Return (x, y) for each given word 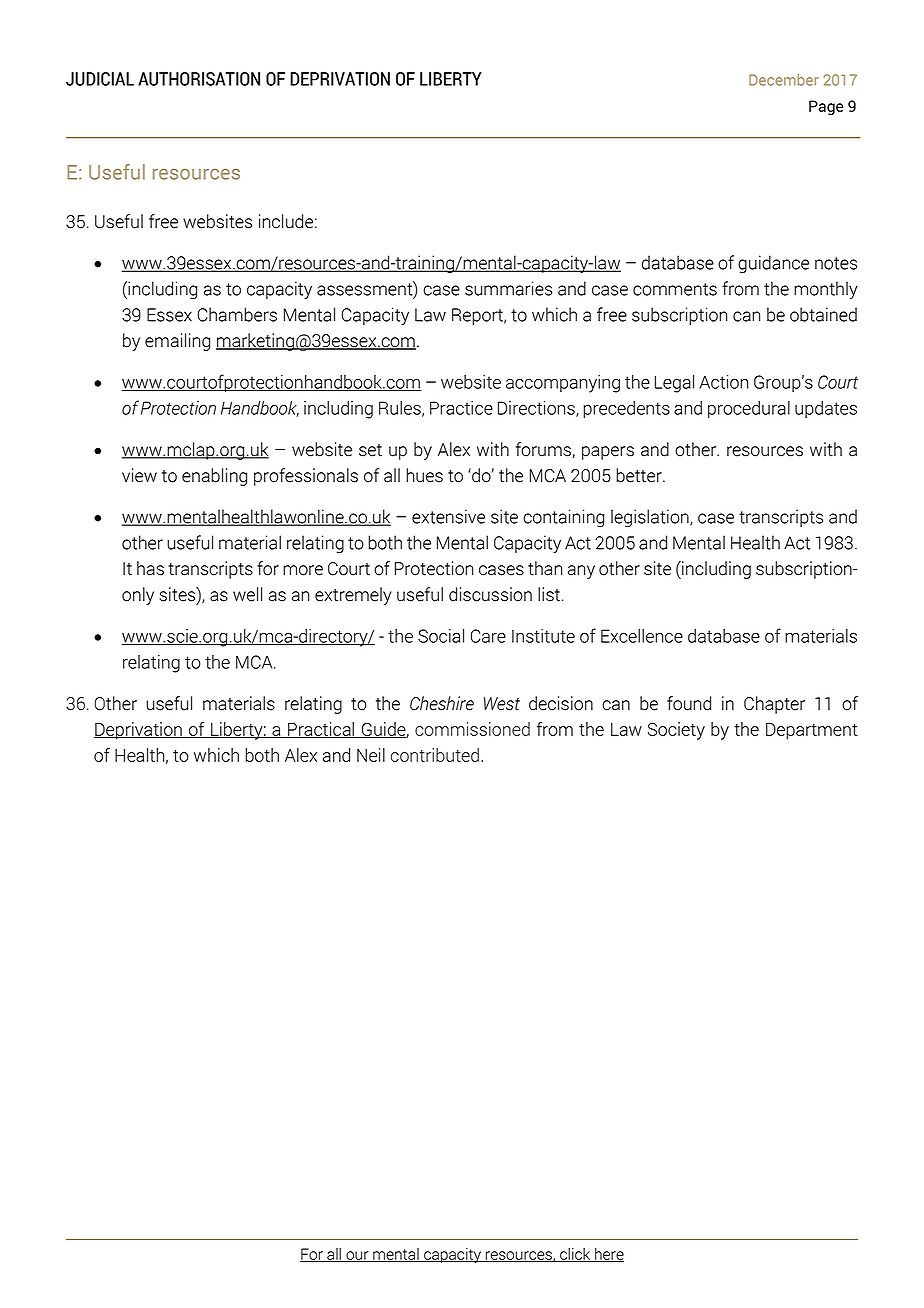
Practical (321, 730)
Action (723, 382)
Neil (371, 755)
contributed (435, 755)
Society (676, 731)
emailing (177, 342)
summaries (508, 288)
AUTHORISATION (199, 79)
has (150, 568)
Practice (461, 408)
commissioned (472, 729)
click (575, 1255)
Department (812, 731)
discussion (490, 594)
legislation (651, 518)
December (784, 80)
